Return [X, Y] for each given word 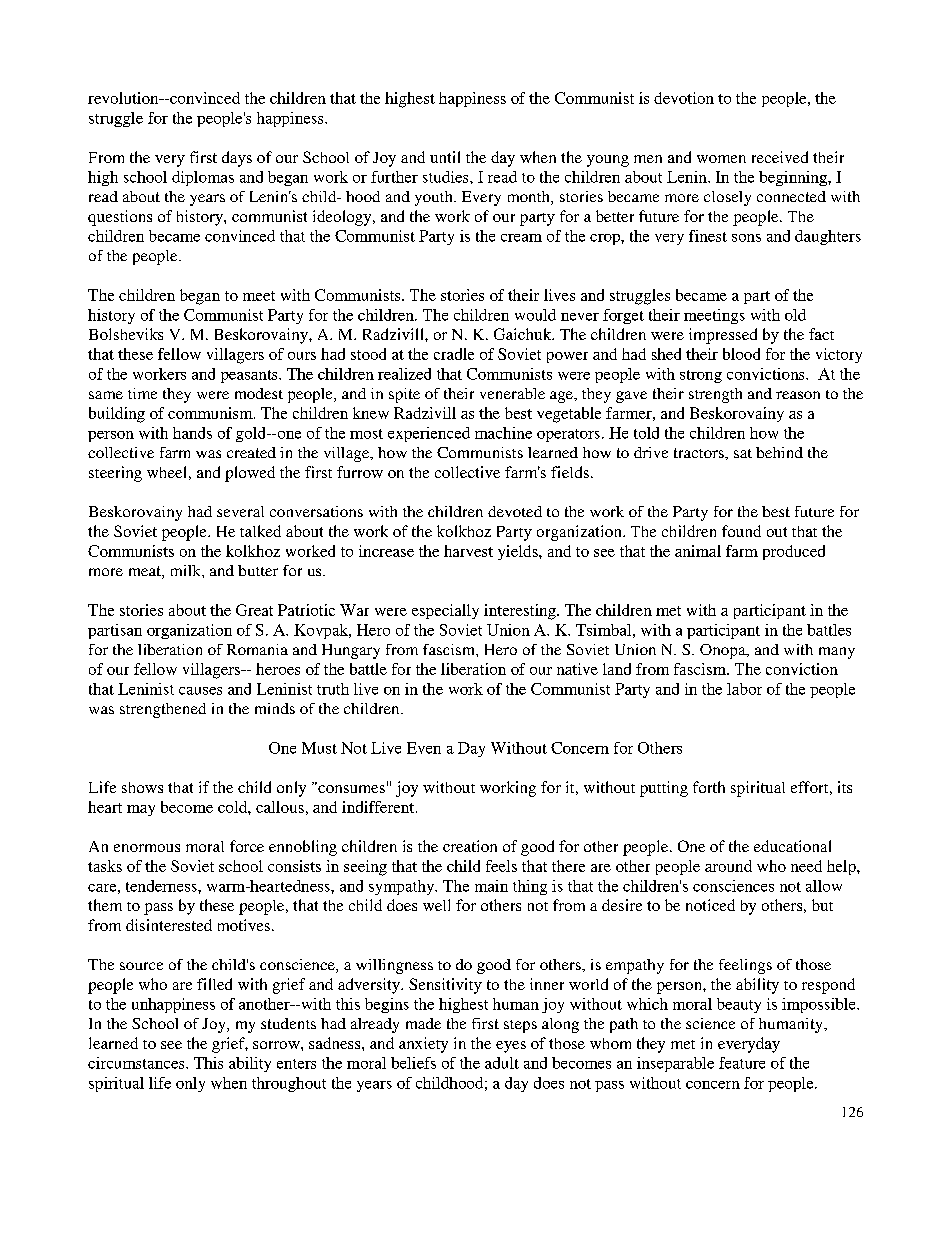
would [535, 315]
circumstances [137, 1063]
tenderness [162, 886]
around [728, 866]
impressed [723, 336]
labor [744, 689]
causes [200, 691]
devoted [515, 511]
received [780, 157]
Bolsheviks [126, 334]
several [240, 511]
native [577, 669]
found [741, 531]
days [237, 159]
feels [501, 866]
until [445, 157]
